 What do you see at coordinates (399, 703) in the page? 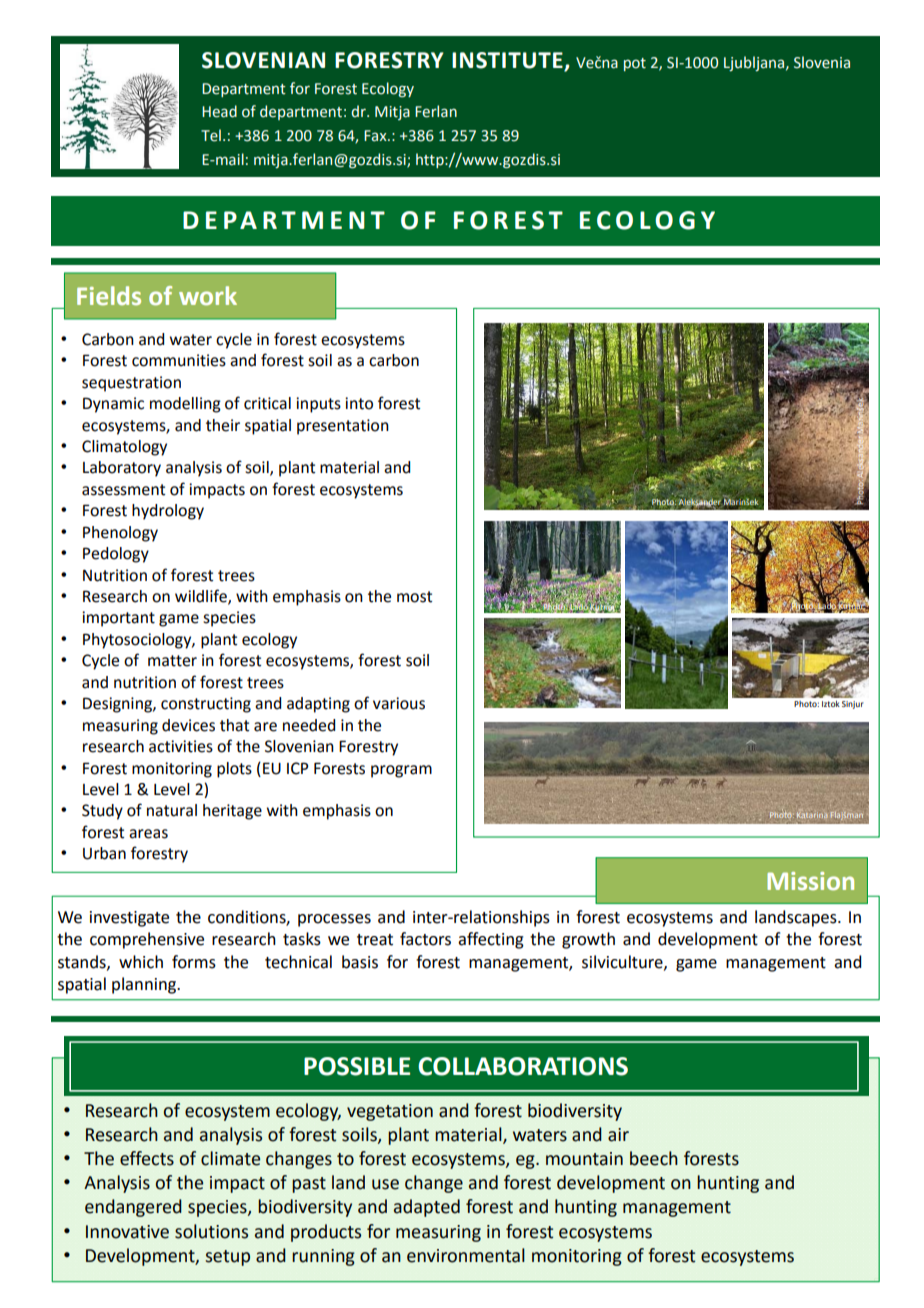
I see `various` at bounding box center [399, 703].
